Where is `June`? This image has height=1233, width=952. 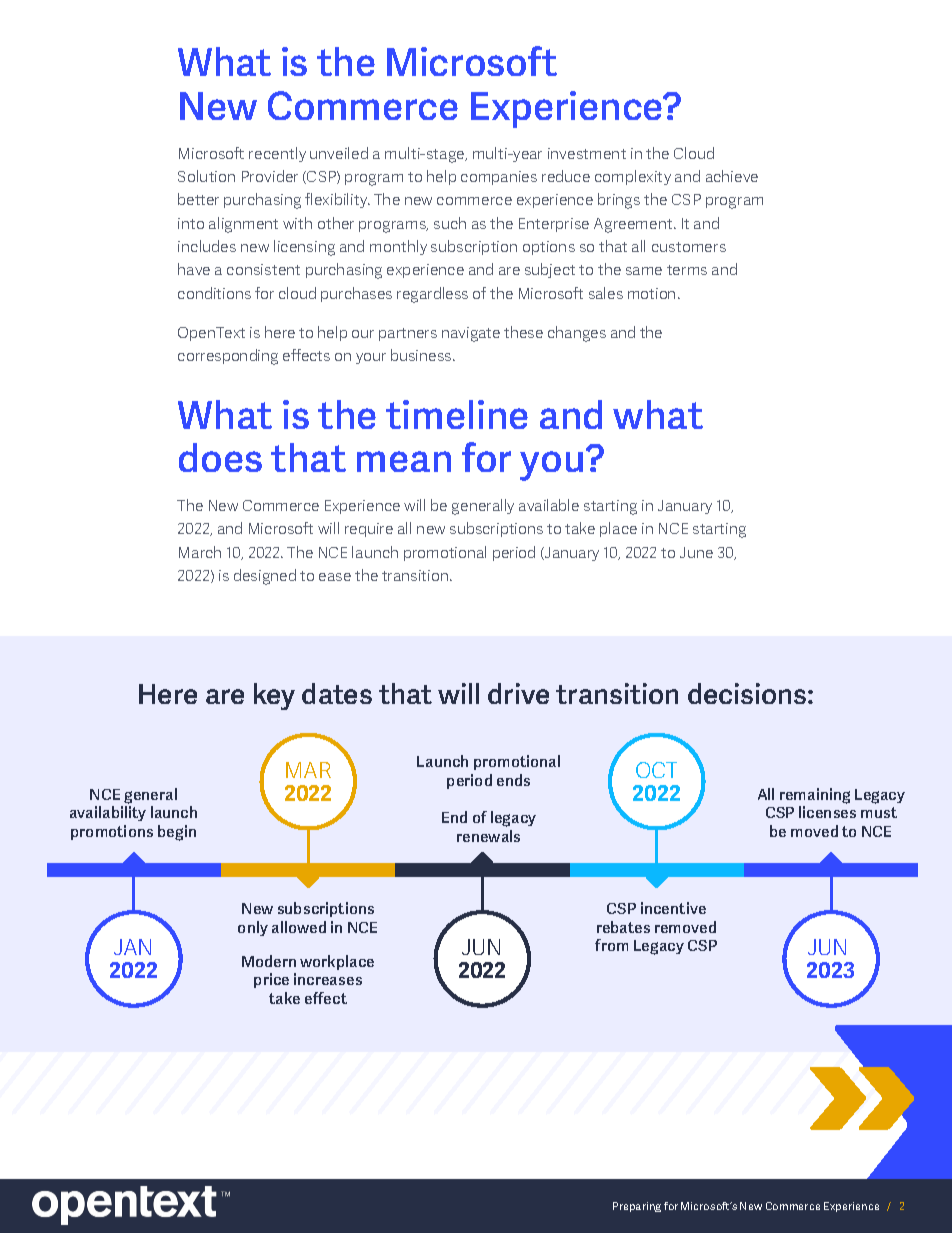 June is located at coordinates (696, 552).
